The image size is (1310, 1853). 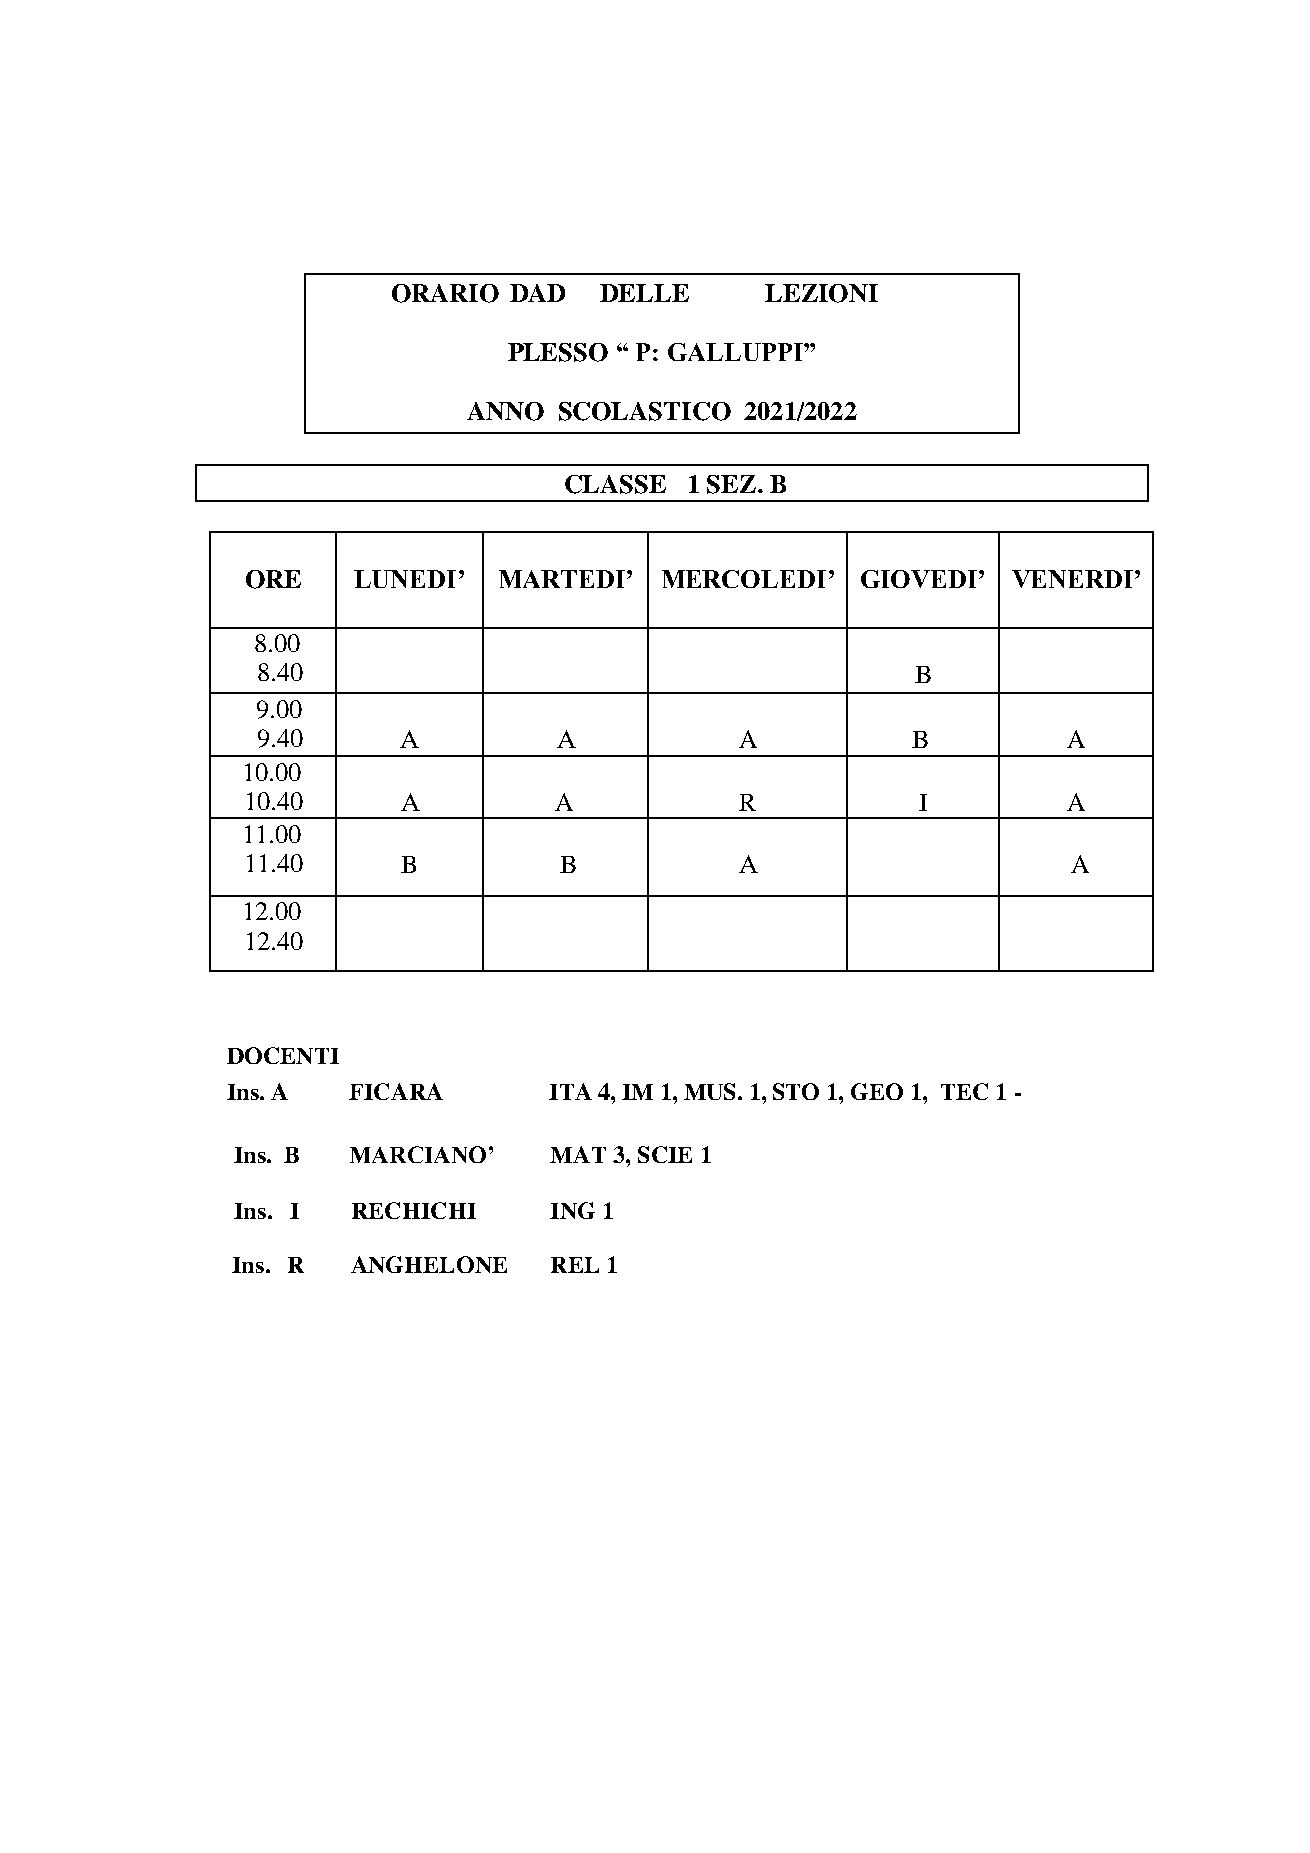 I want to click on ING, so click(x=572, y=1210).
